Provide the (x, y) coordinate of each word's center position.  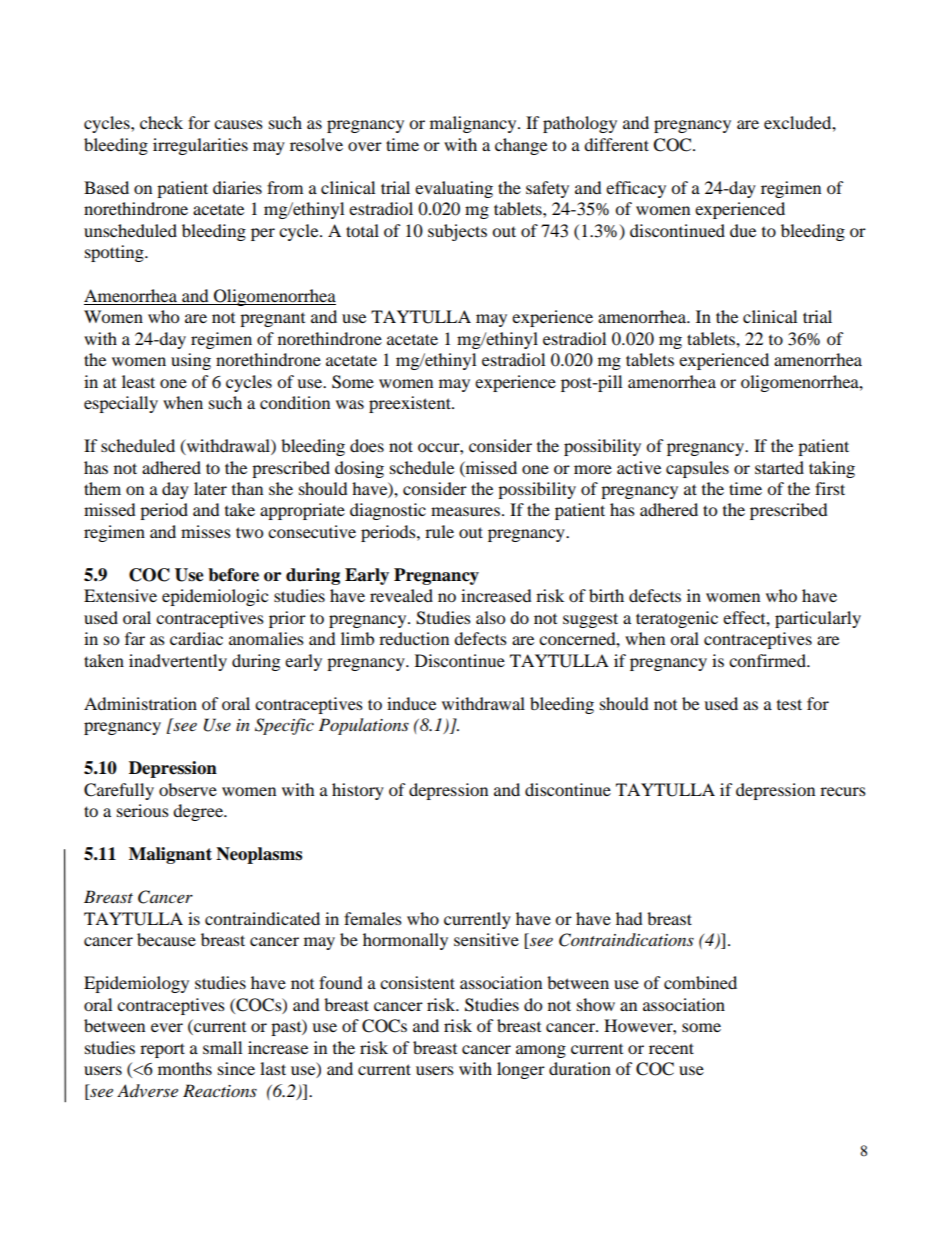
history (358, 791)
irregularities (200, 146)
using (191, 361)
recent (671, 1048)
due (743, 230)
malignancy (474, 124)
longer (521, 1070)
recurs (843, 791)
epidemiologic (215, 597)
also (490, 617)
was (350, 404)
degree (199, 812)
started (779, 467)
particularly (818, 619)
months (185, 1068)
